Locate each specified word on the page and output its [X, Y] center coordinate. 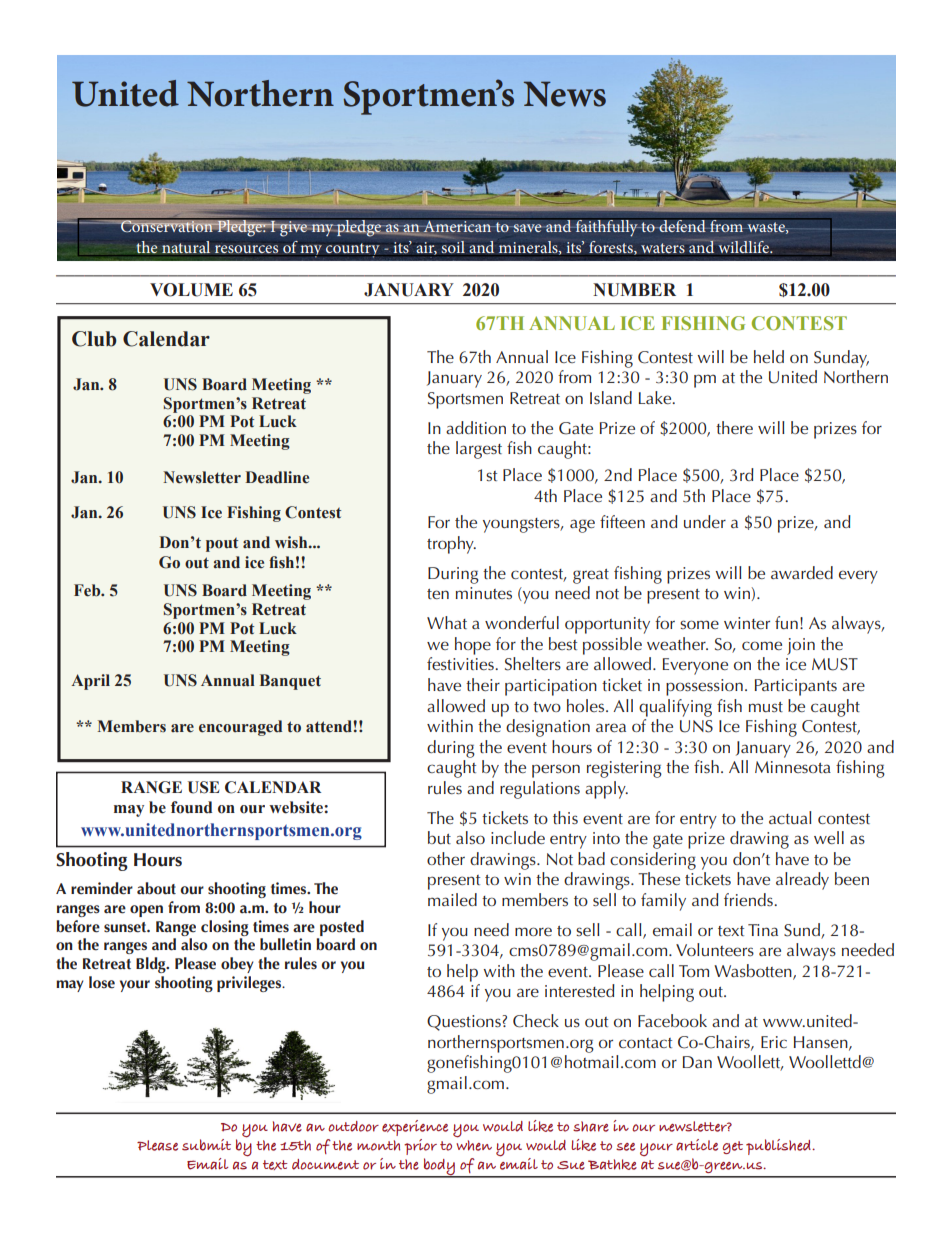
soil [453, 245]
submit [206, 1145]
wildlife [744, 246]
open [146, 911]
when [474, 1145]
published [779, 1147]
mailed [452, 899]
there [734, 427]
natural [186, 247]
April [90, 682]
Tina [763, 930]
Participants [796, 687]
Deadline [277, 477]
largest [479, 450]
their [483, 684]
